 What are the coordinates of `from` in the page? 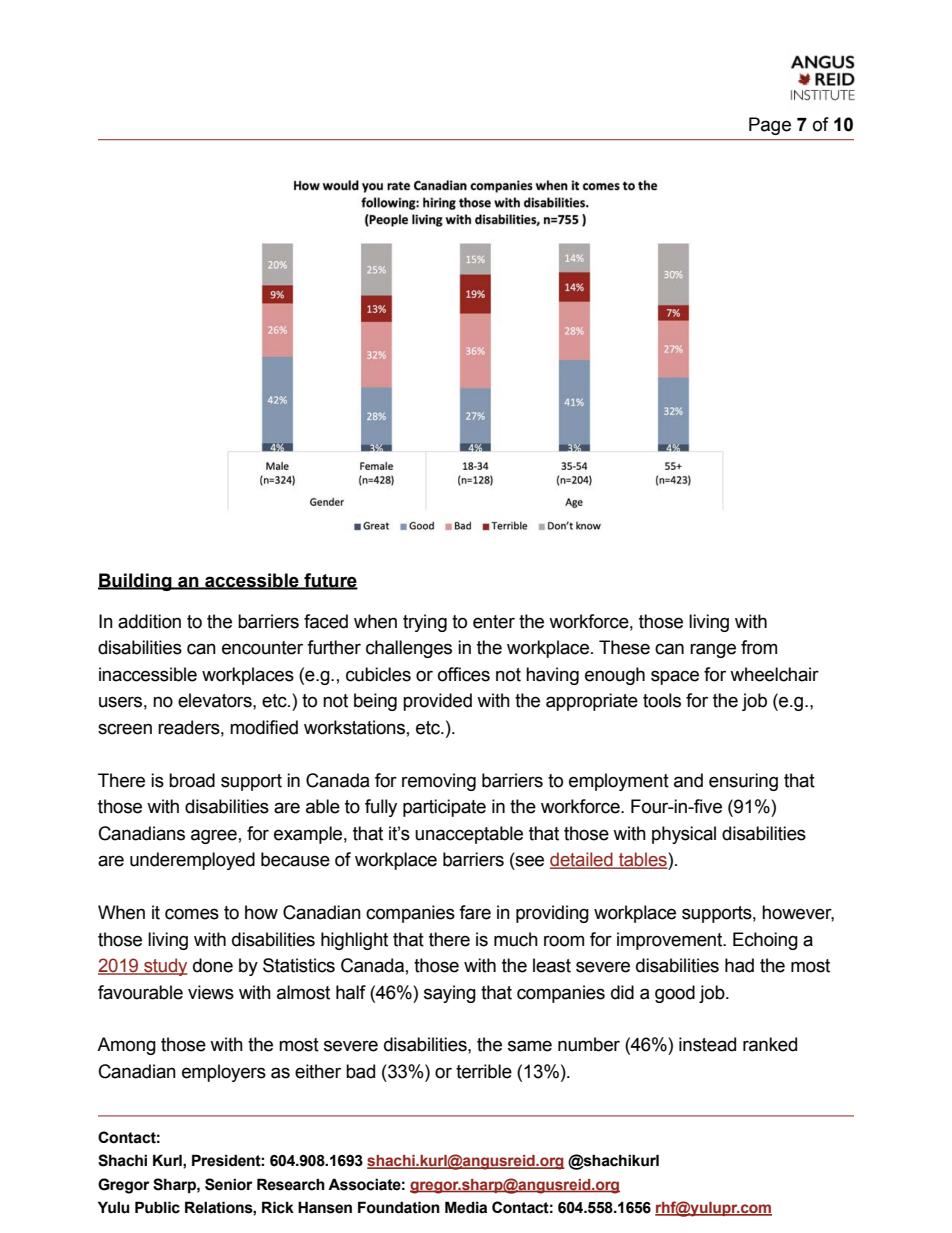 It's located at (759, 647).
